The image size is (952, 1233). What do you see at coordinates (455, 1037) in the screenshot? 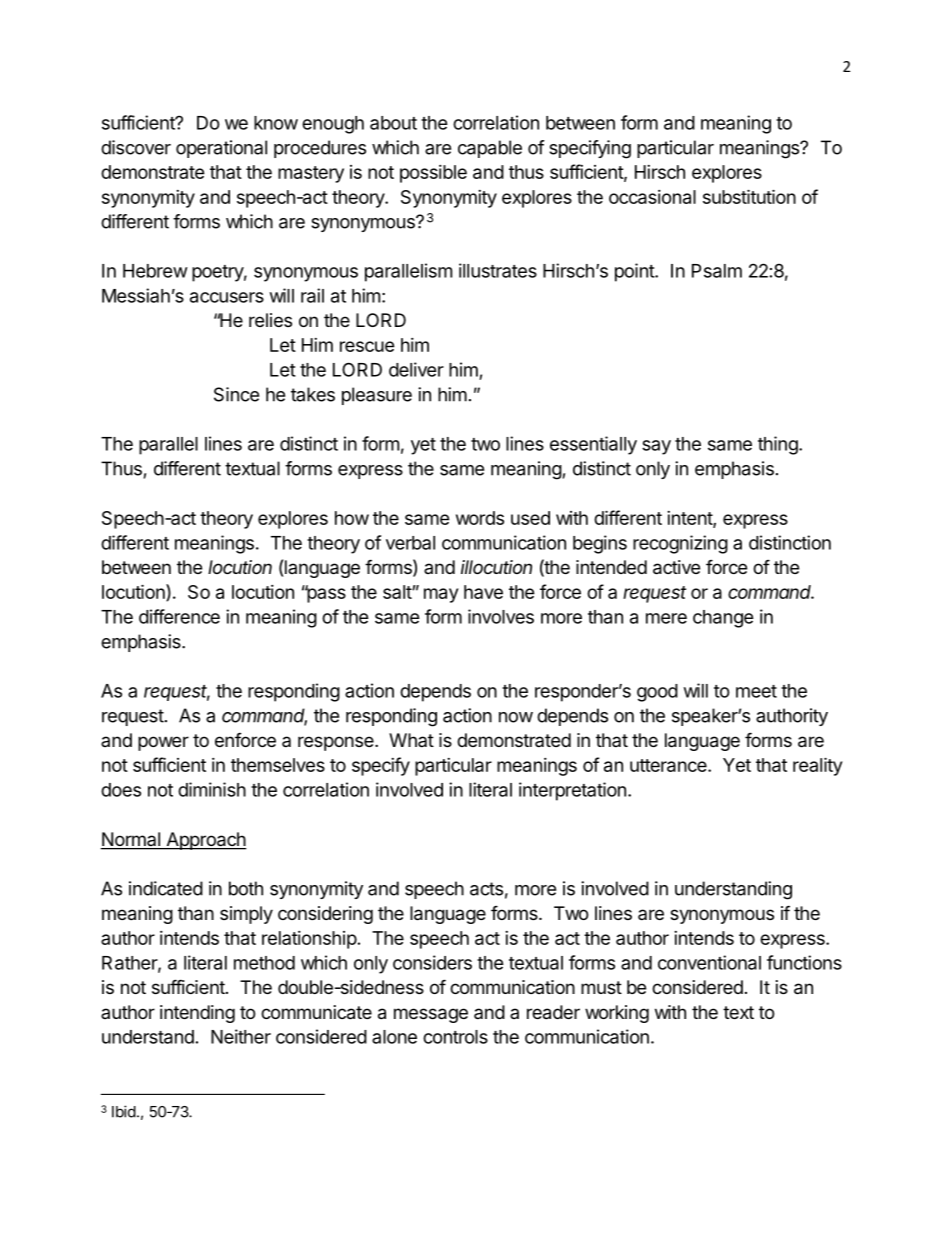
I see `controls` at bounding box center [455, 1037].
